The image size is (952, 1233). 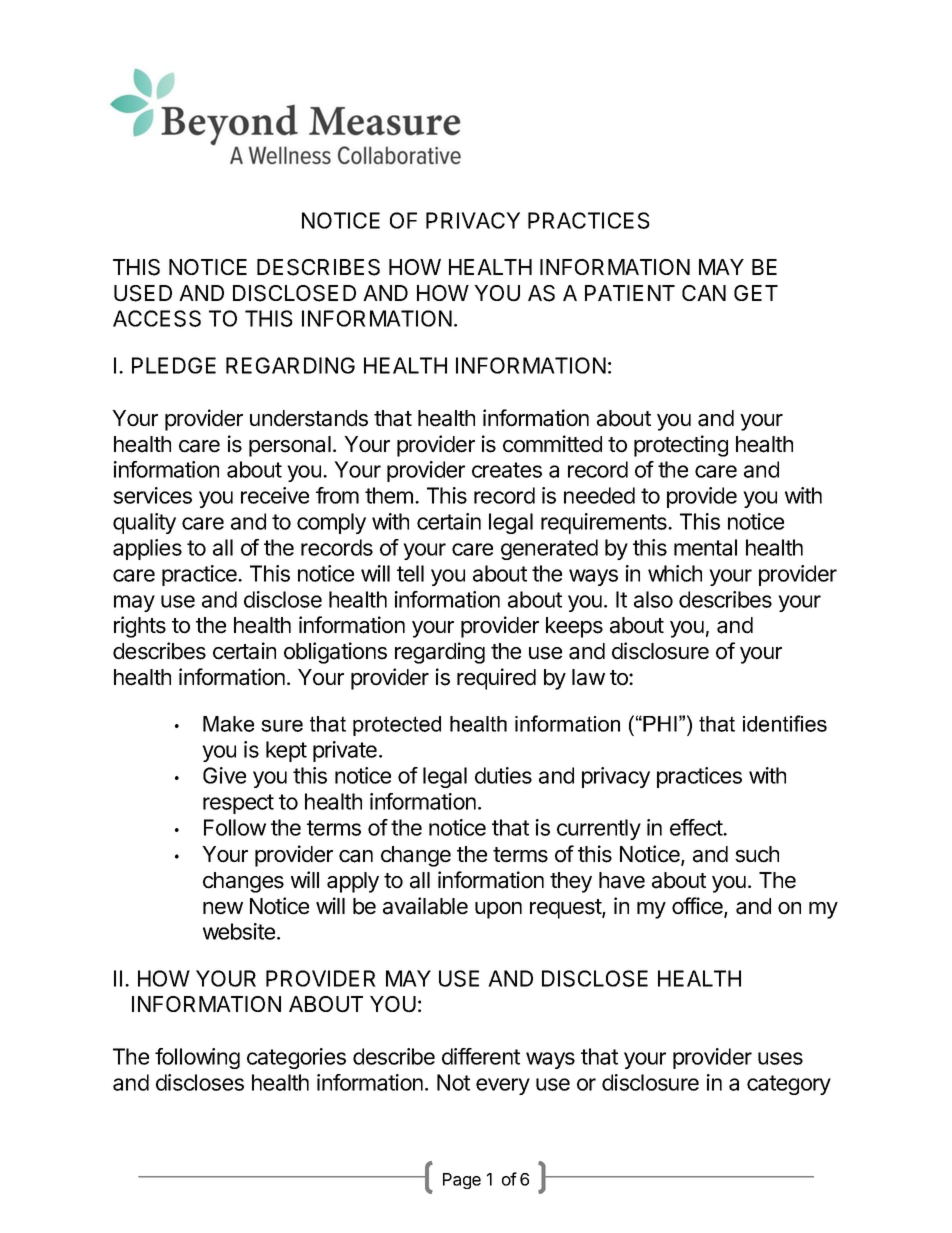 I want to click on category, so click(x=789, y=1085).
